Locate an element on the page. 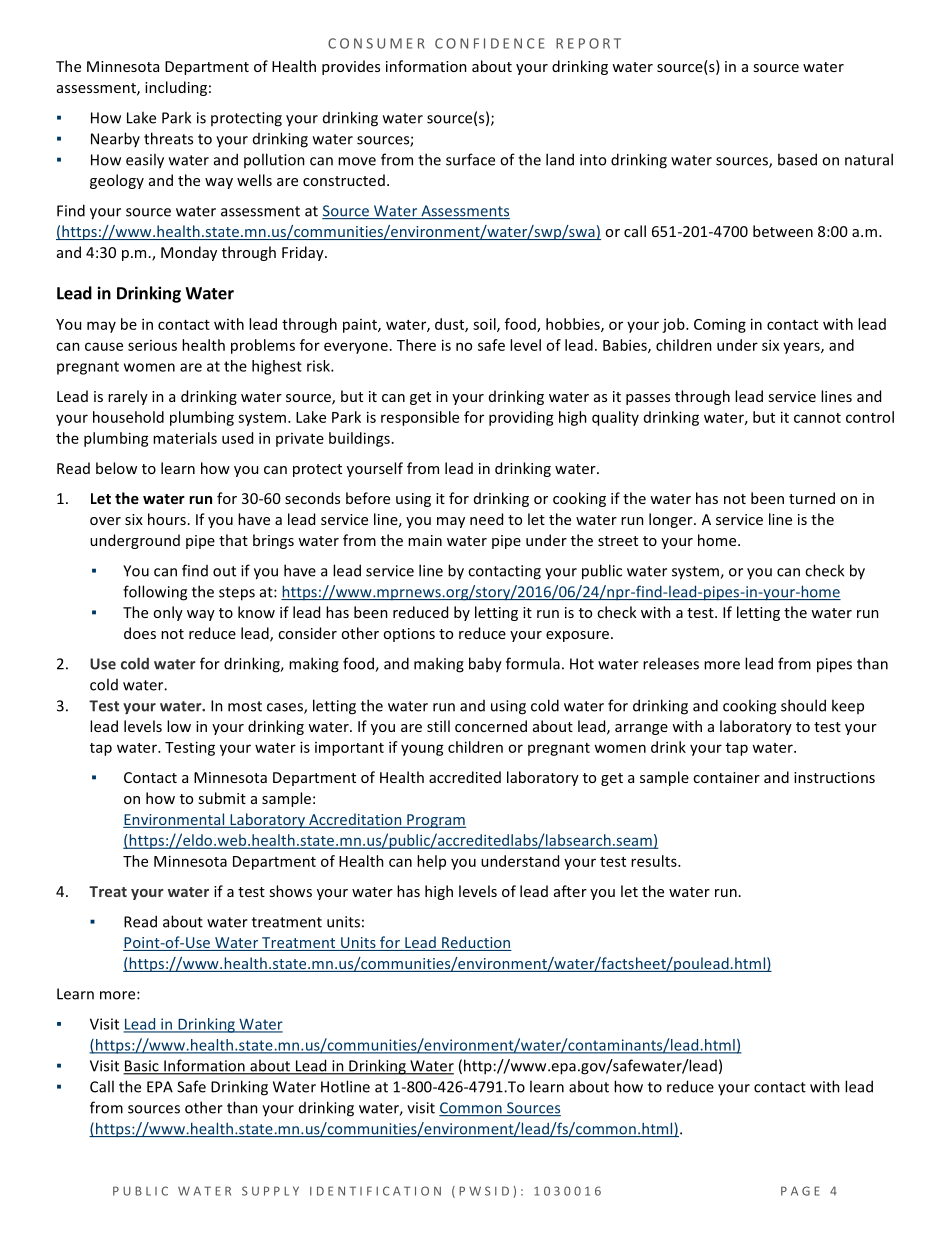  most is located at coordinates (245, 706).
